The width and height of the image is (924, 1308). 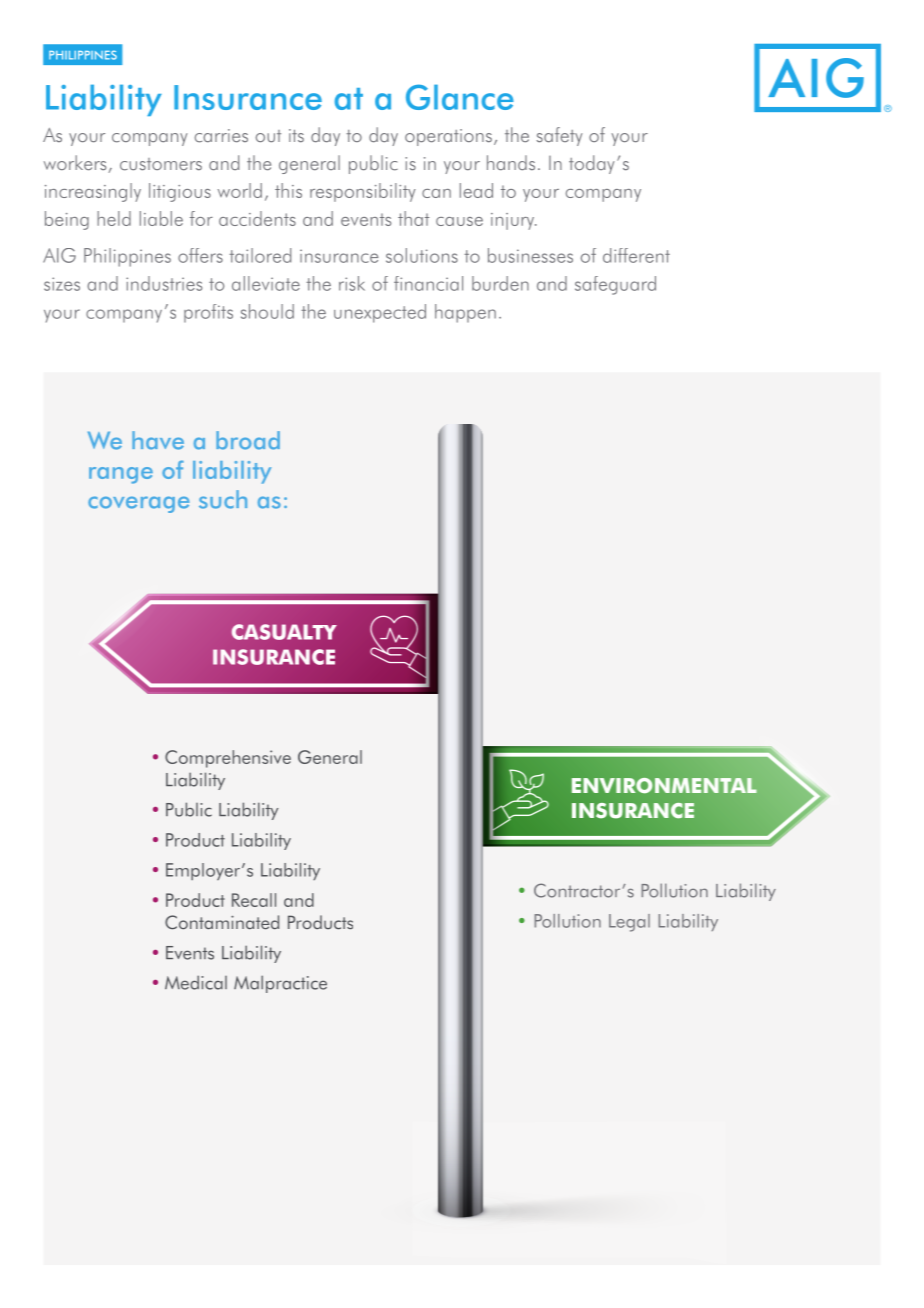 I want to click on safety, so click(x=559, y=136).
